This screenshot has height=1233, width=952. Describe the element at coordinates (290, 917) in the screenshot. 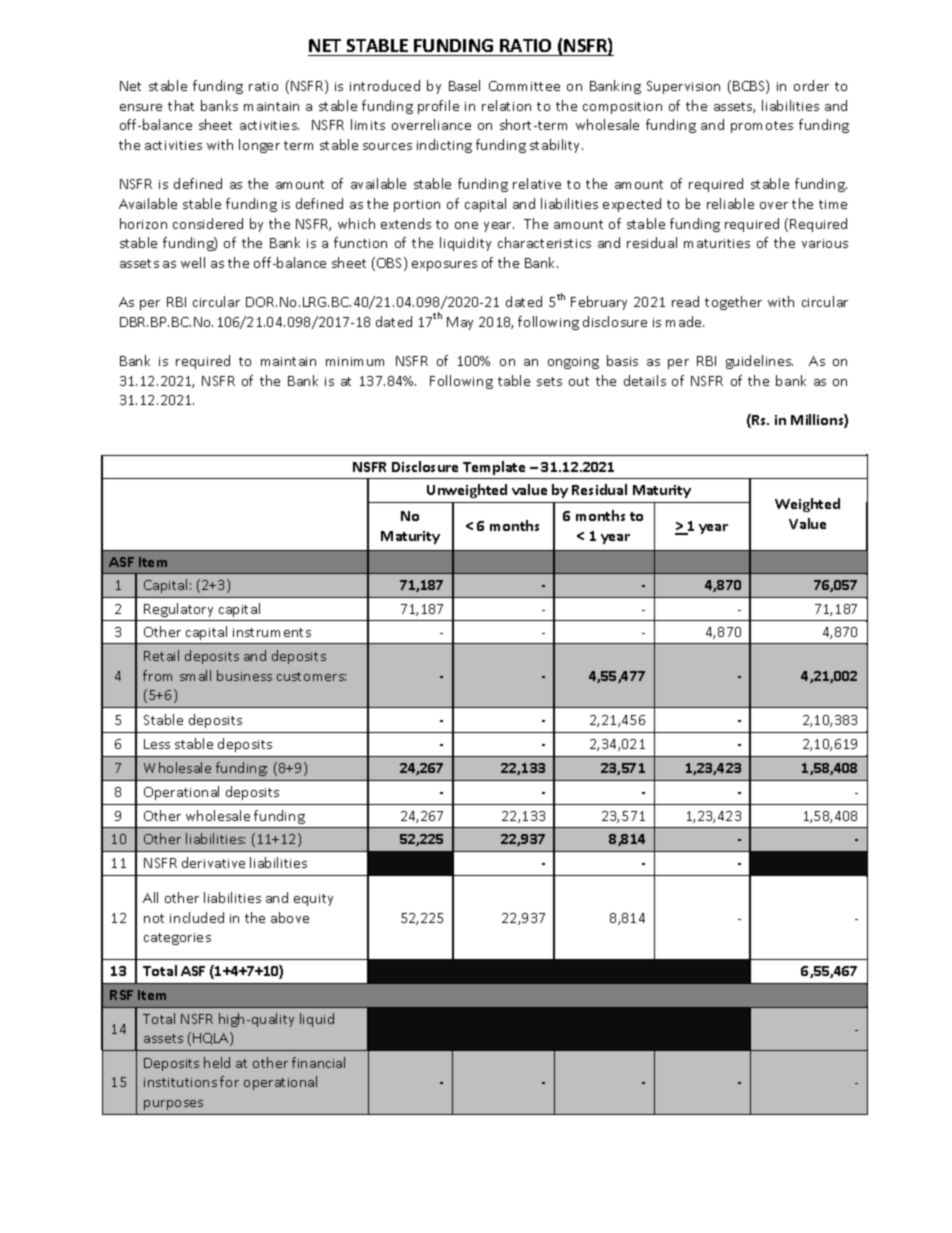

I see `above` at that location.
